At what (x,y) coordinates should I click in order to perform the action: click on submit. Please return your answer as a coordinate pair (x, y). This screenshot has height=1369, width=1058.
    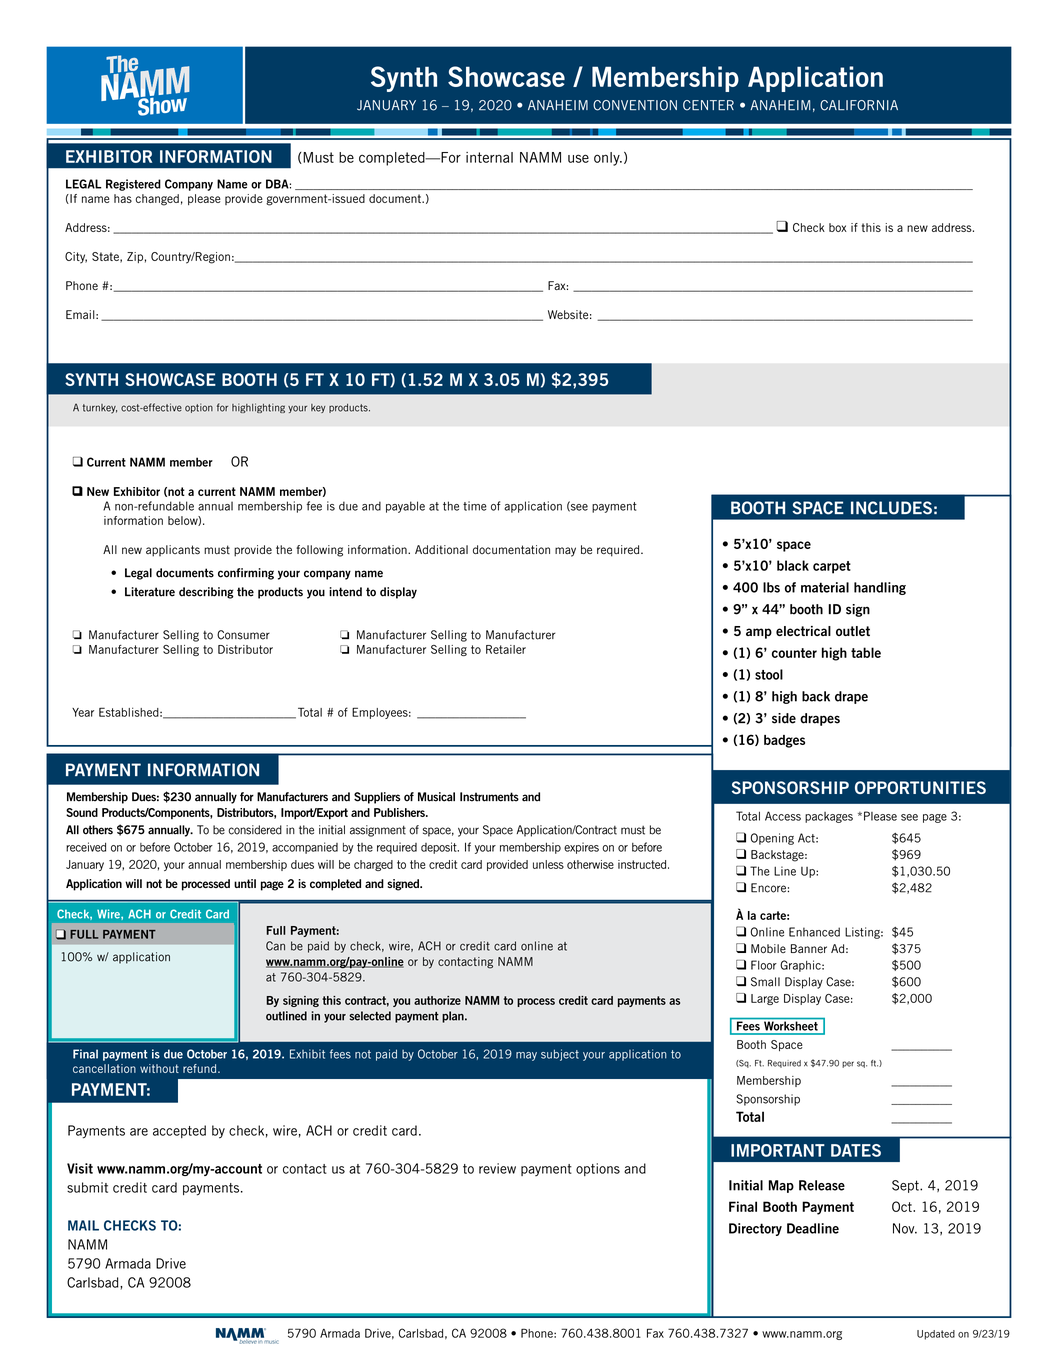
    Looking at the image, I should click on (87, 1187).
